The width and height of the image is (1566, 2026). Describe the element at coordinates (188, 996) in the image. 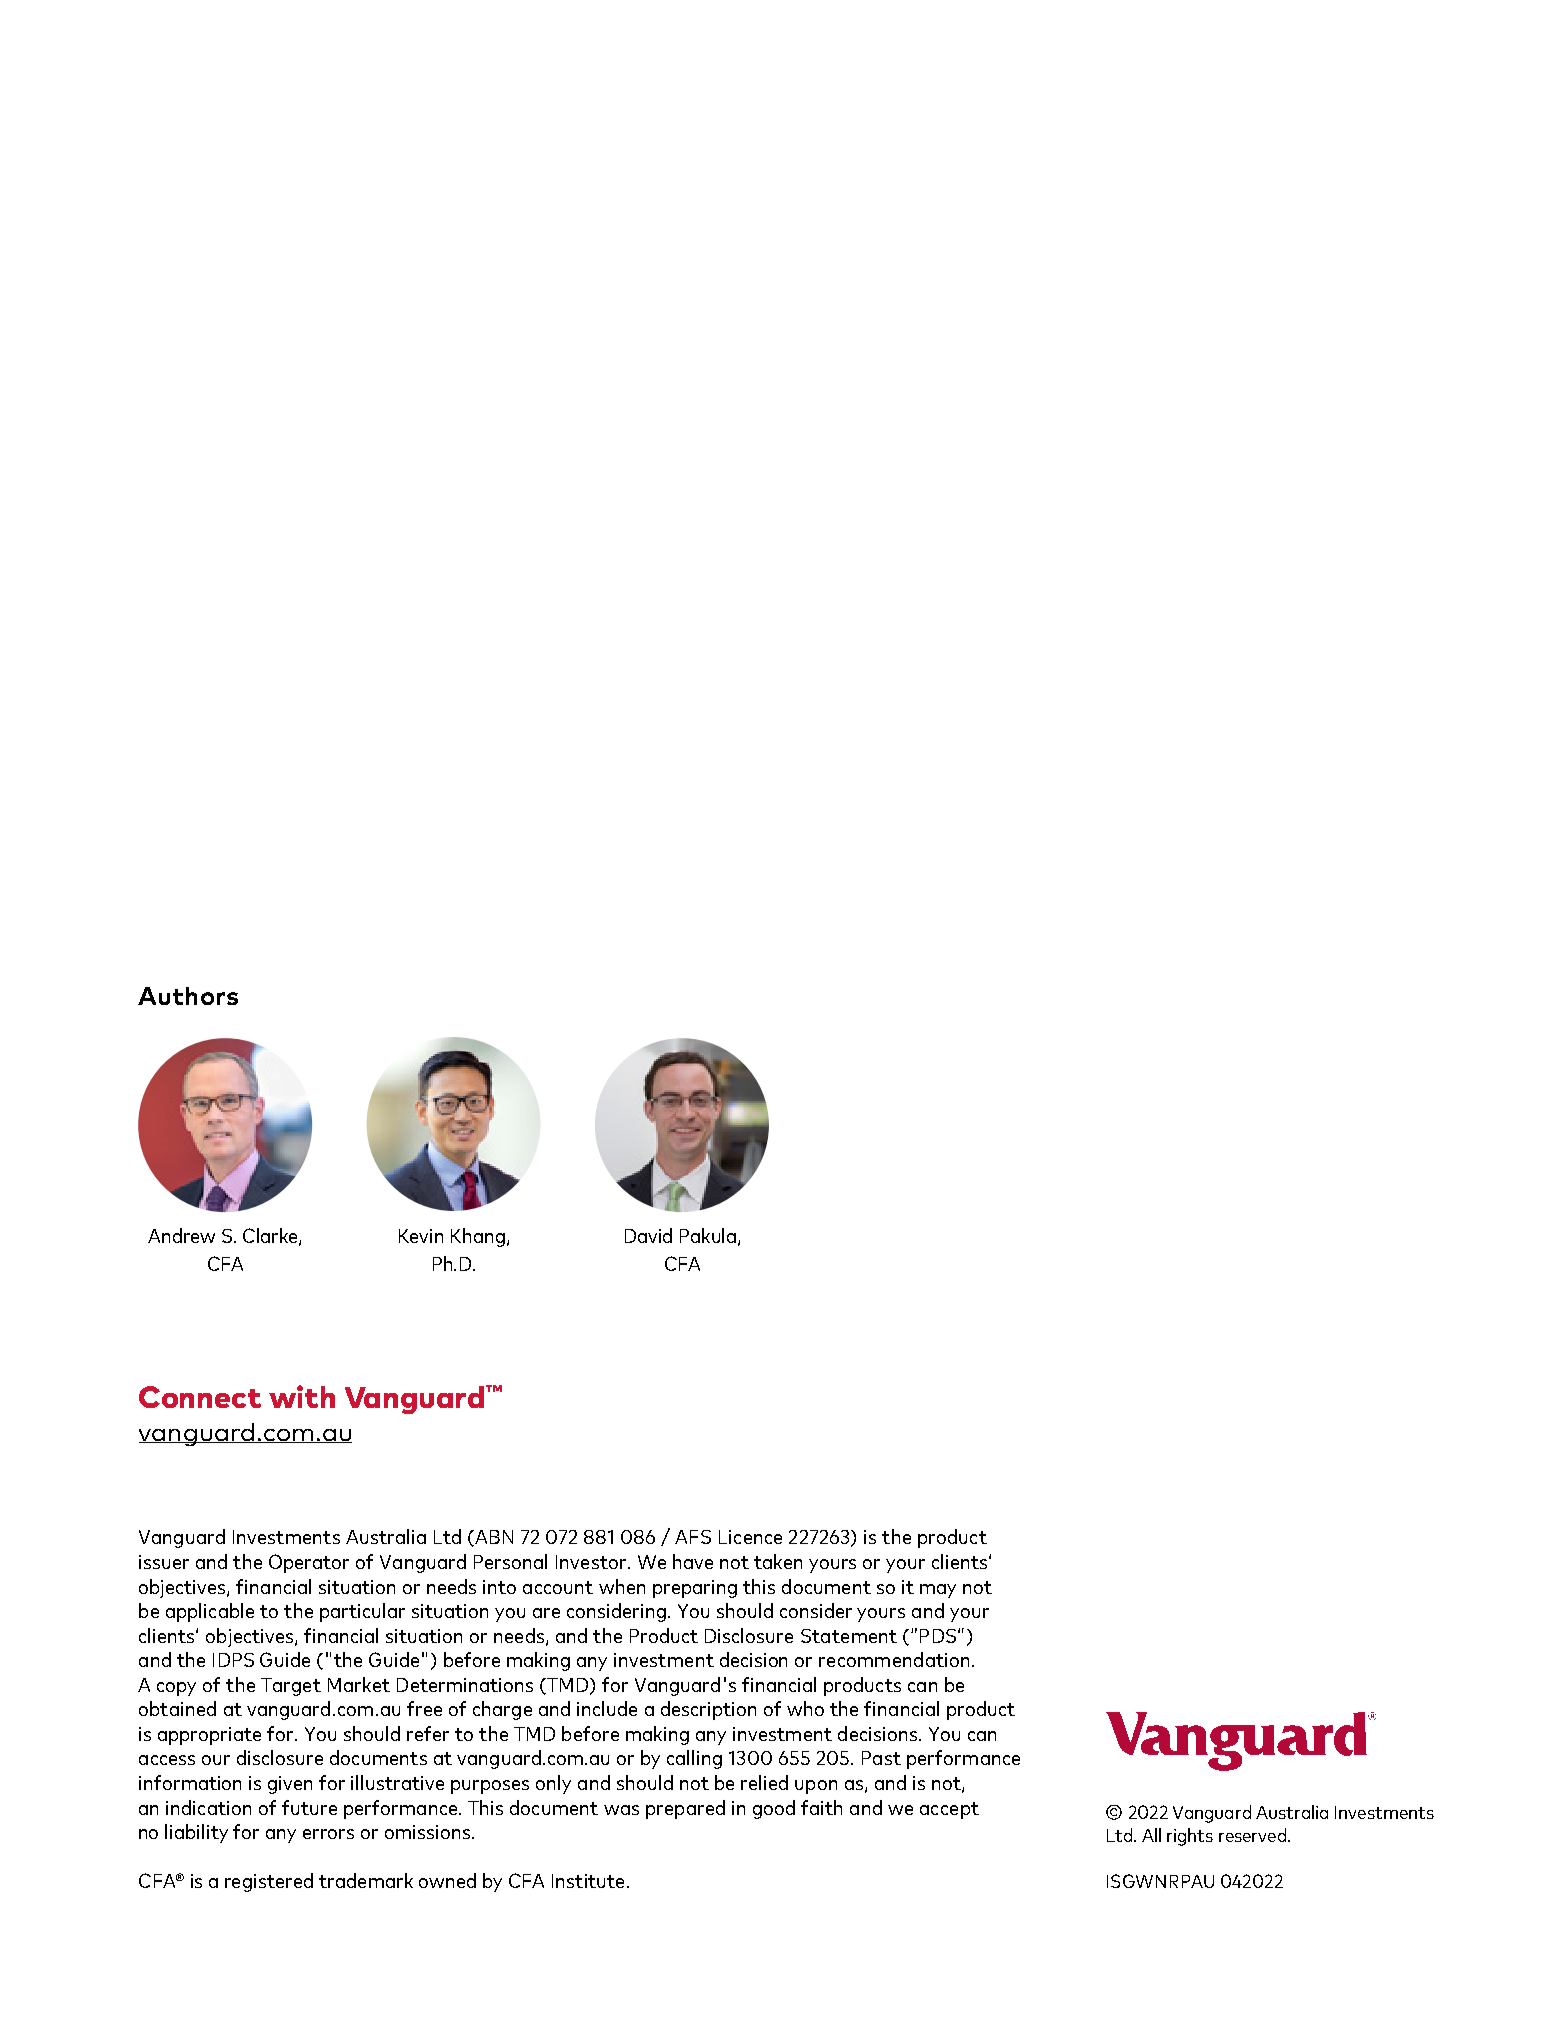

I see `Authors` at that location.
